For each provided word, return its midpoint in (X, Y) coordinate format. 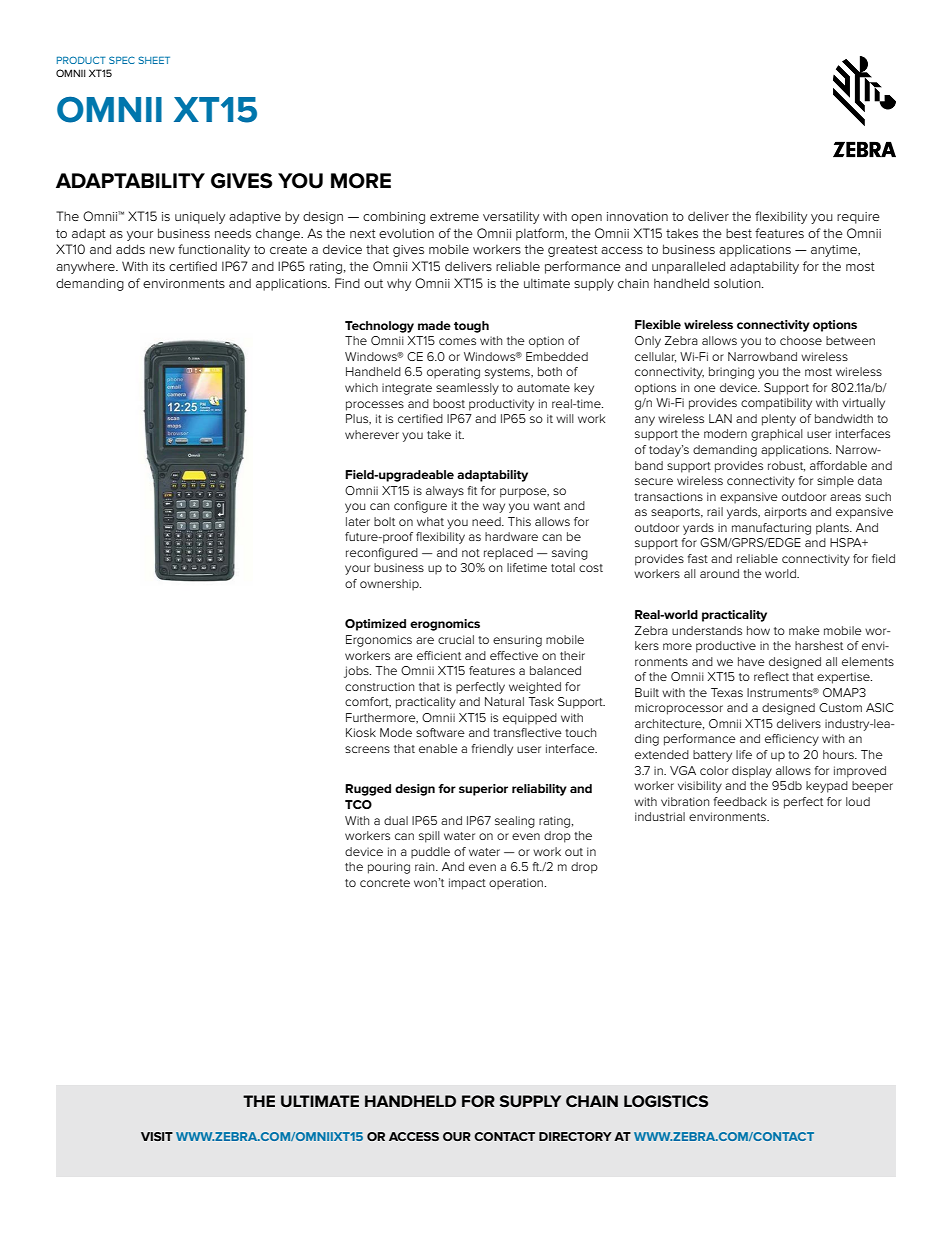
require (858, 218)
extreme (454, 216)
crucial (456, 639)
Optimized (375, 625)
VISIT (157, 1136)
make (804, 630)
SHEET (154, 60)
